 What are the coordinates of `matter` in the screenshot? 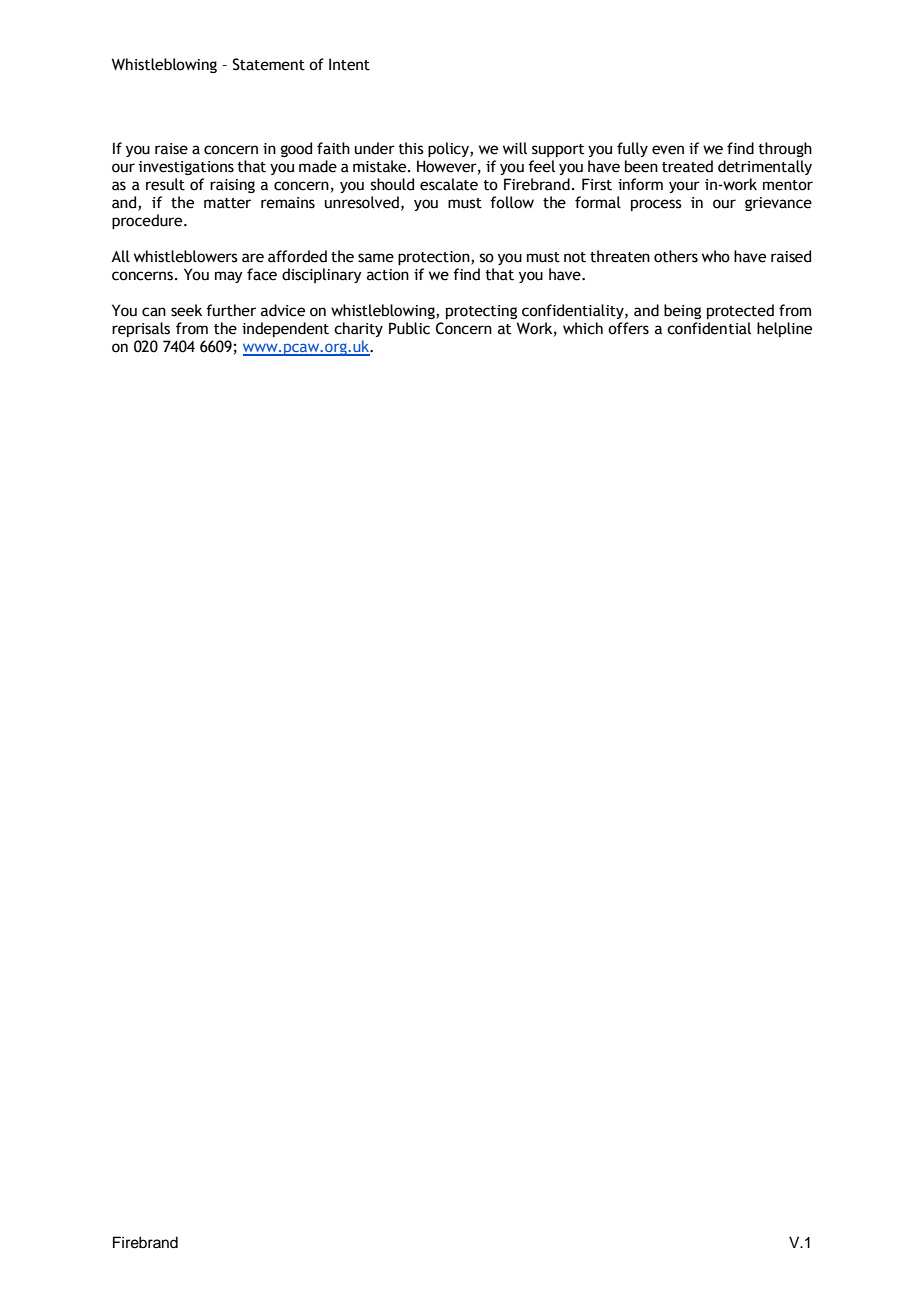 It's located at (227, 203).
